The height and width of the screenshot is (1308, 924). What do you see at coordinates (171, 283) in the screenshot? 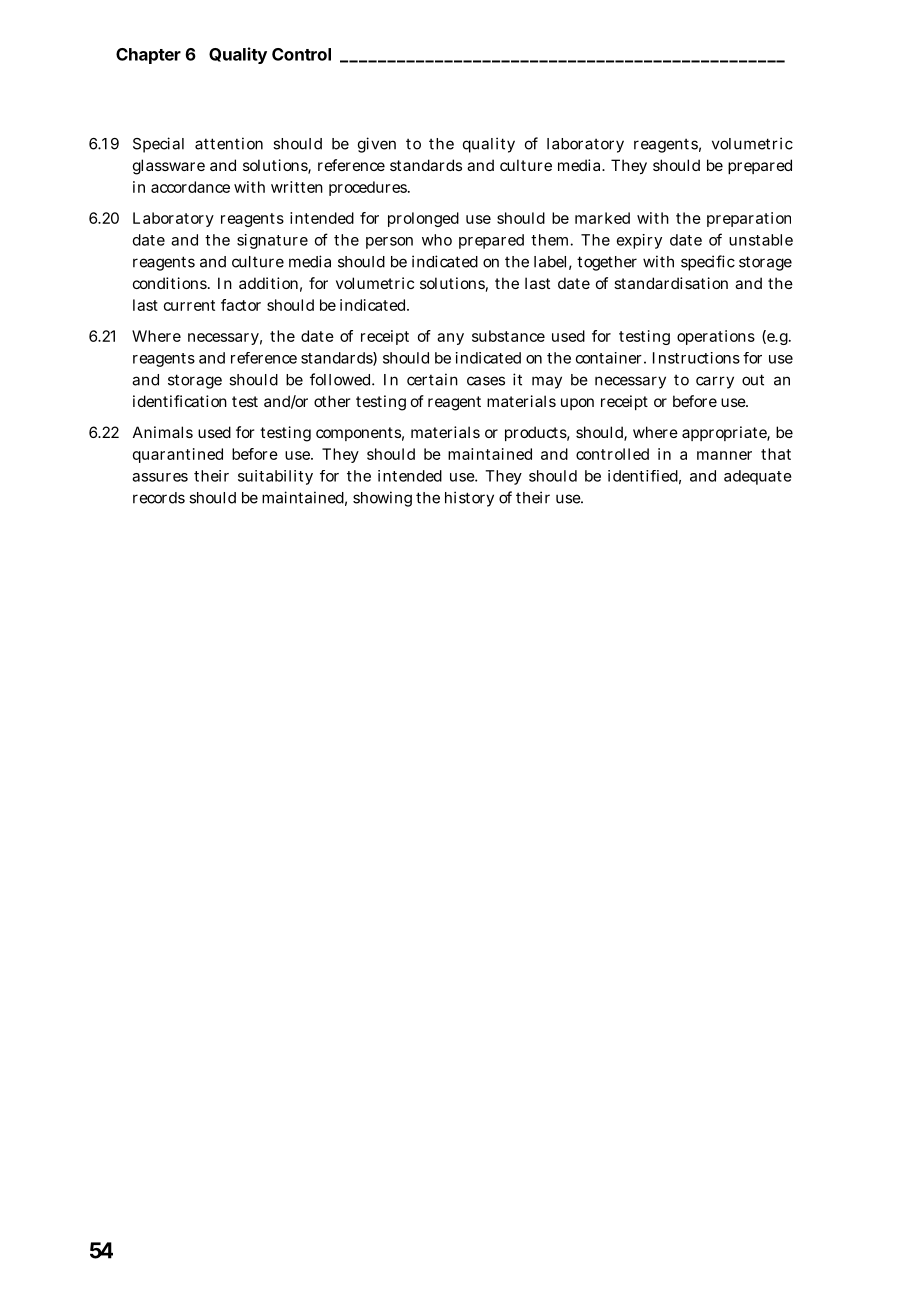
I see `conditions` at bounding box center [171, 283].
